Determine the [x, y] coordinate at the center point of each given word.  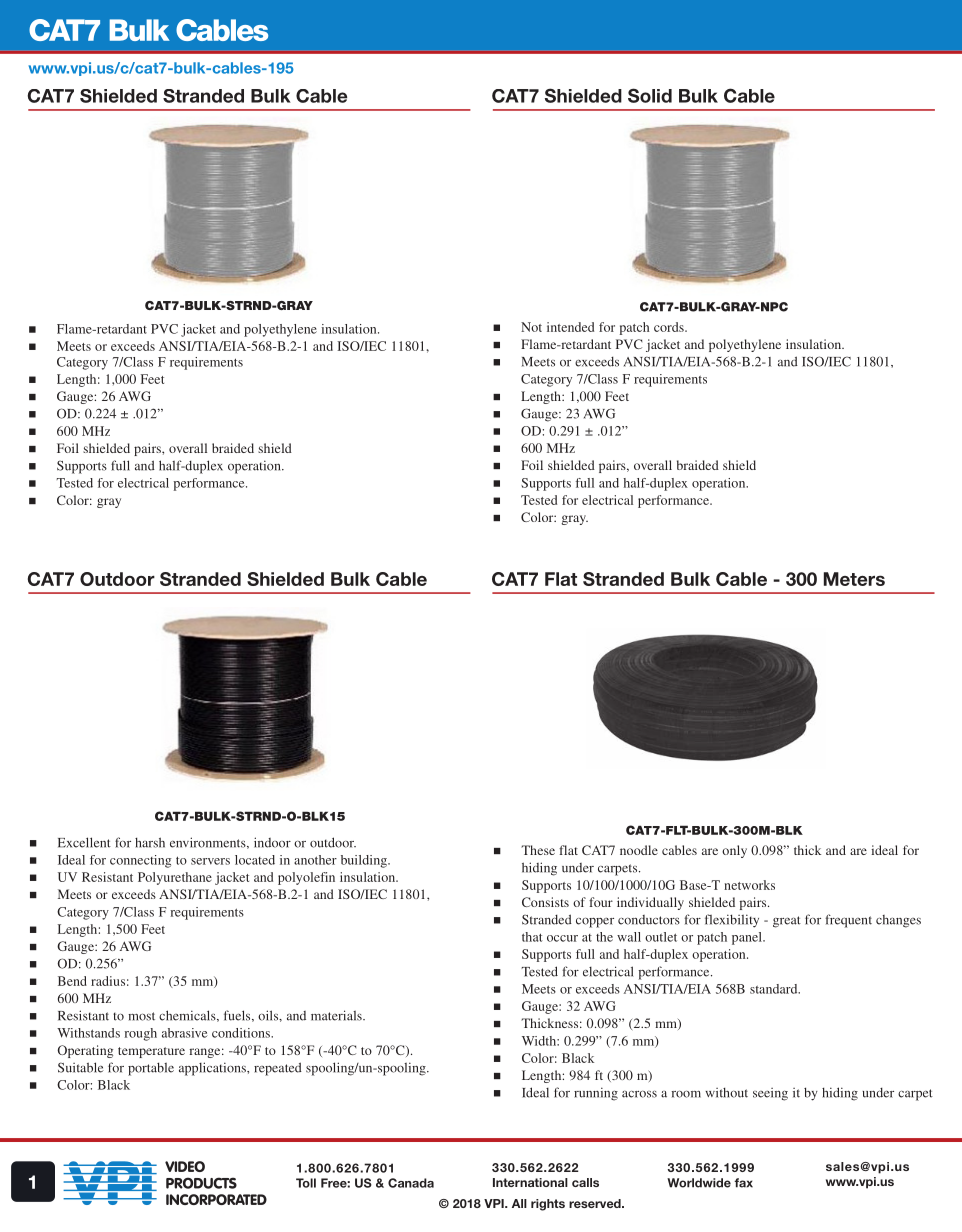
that [532, 937]
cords [670, 327]
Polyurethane [175, 878]
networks [749, 885]
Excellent [84, 842]
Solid [650, 95]
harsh [150, 842]
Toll [306, 1183]
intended [570, 327]
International [530, 1182]
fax [743, 1183]
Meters [854, 579]
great [787, 922]
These [538, 850]
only [734, 851]
